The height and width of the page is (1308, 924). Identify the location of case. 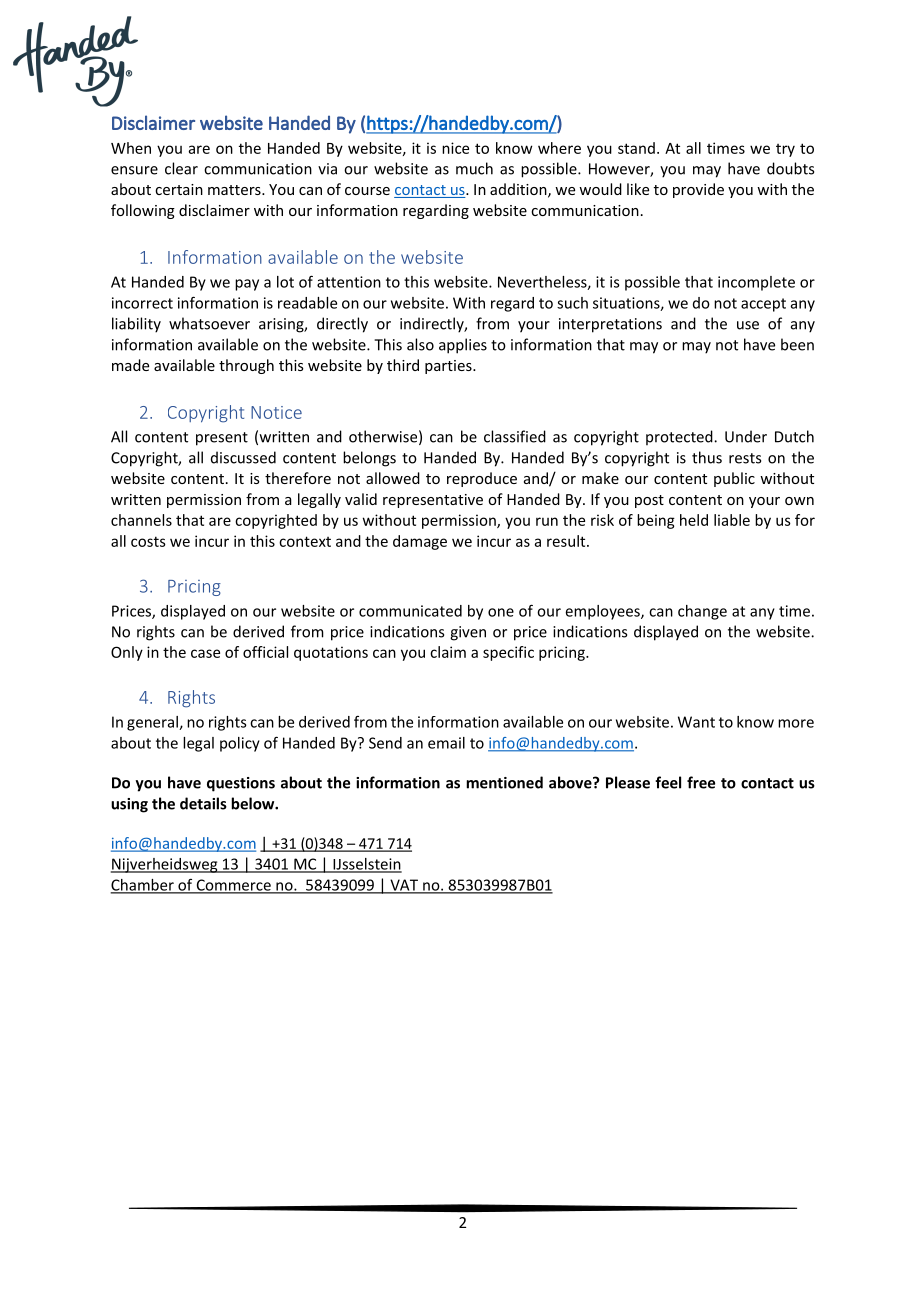
(205, 653).
